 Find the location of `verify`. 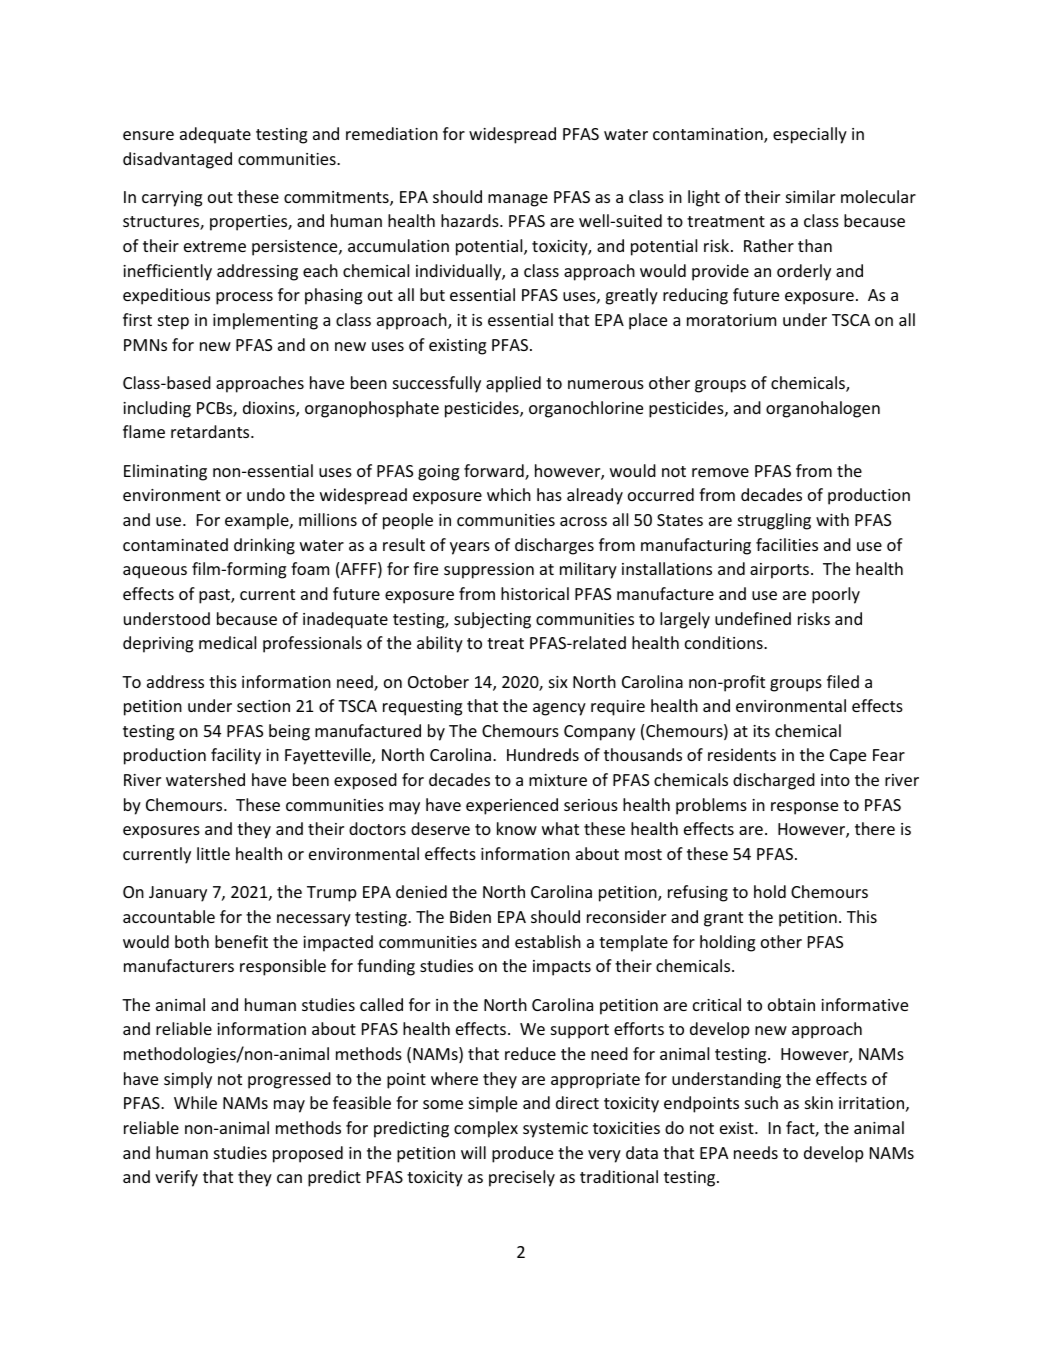

verify is located at coordinates (176, 1178).
